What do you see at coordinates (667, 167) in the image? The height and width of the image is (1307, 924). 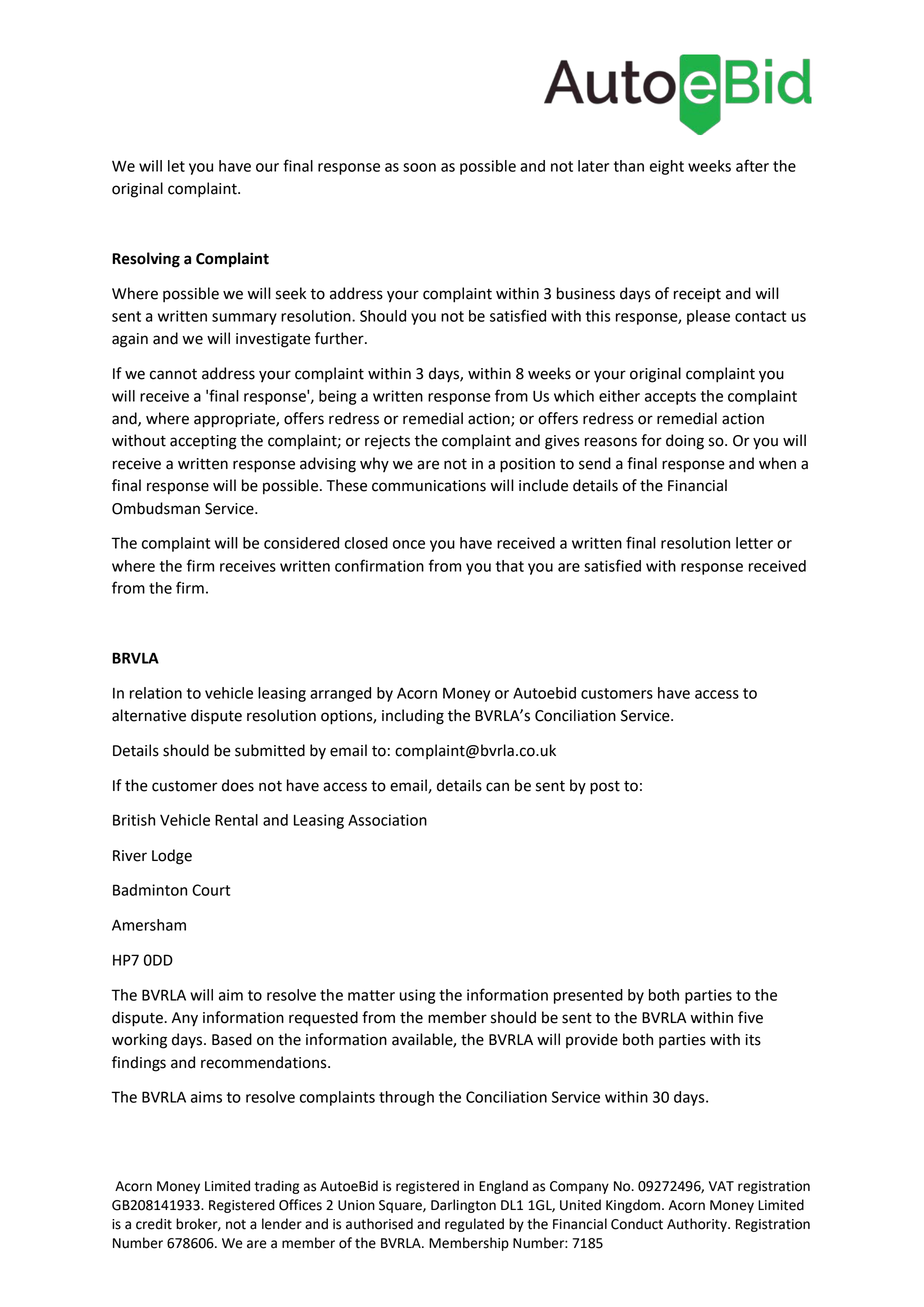 I see `eight` at bounding box center [667, 167].
